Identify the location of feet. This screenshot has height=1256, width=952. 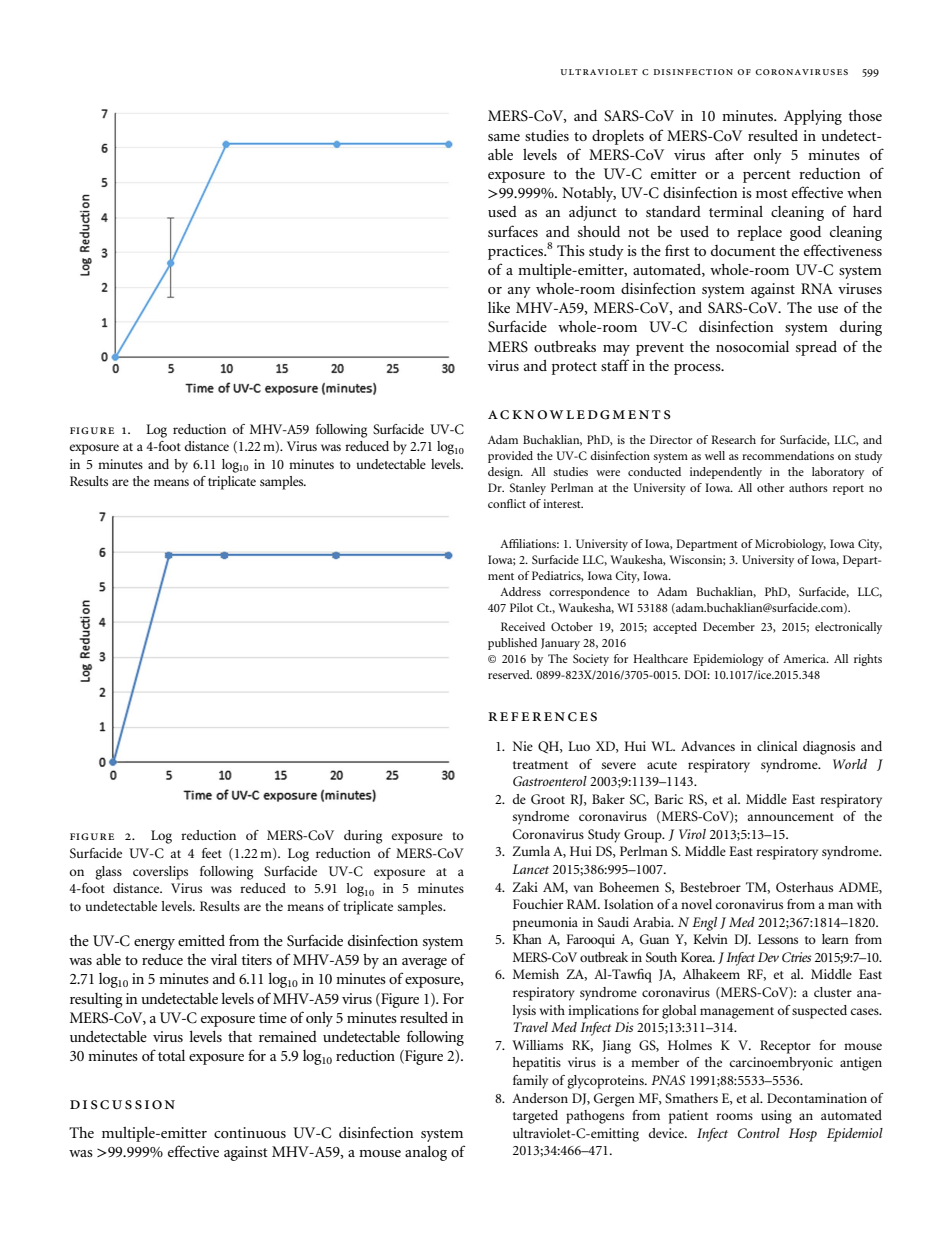
(212, 853).
